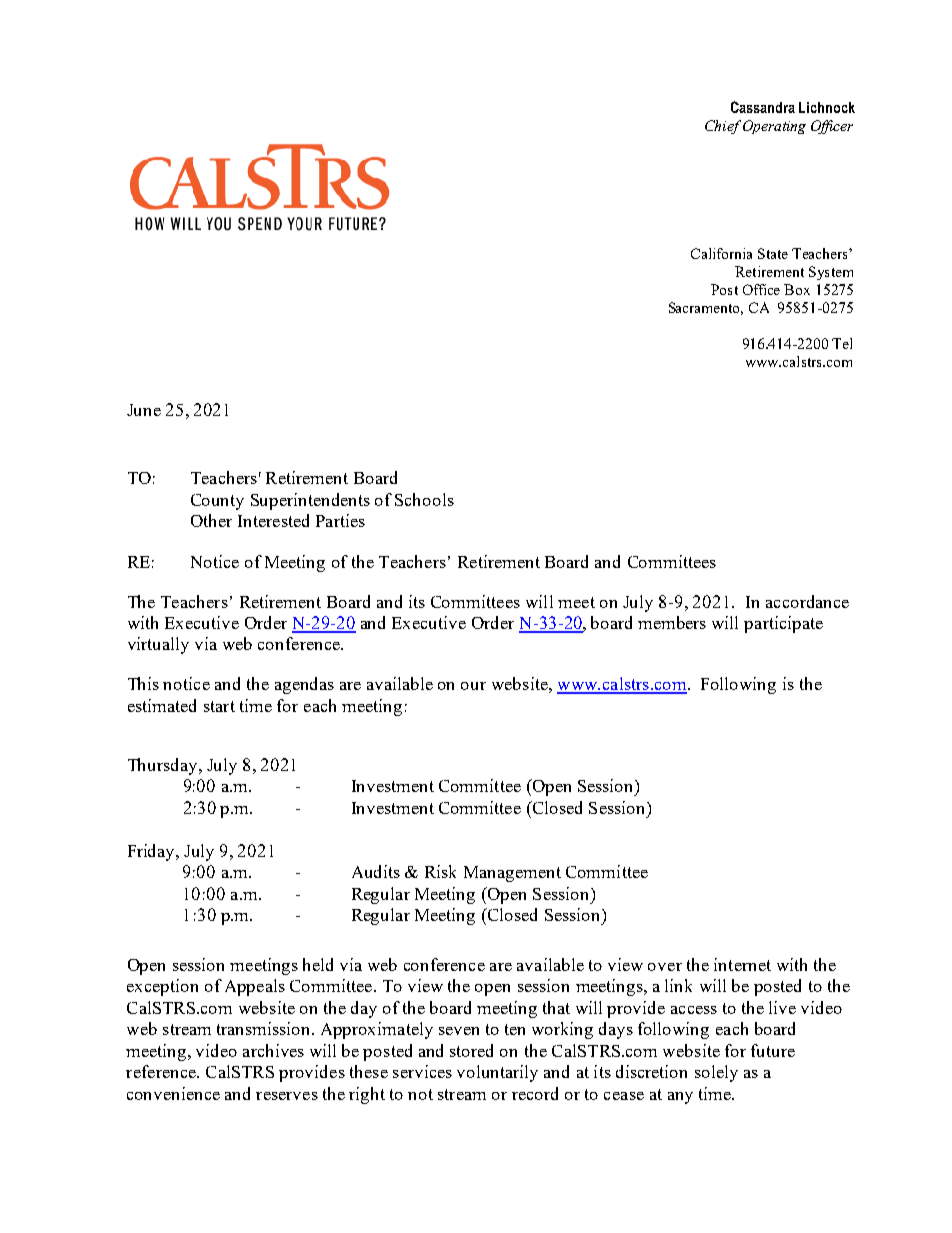 Image resolution: width=952 pixels, height=1233 pixels. What do you see at coordinates (774, 127) in the screenshot?
I see `Operating` at bounding box center [774, 127].
